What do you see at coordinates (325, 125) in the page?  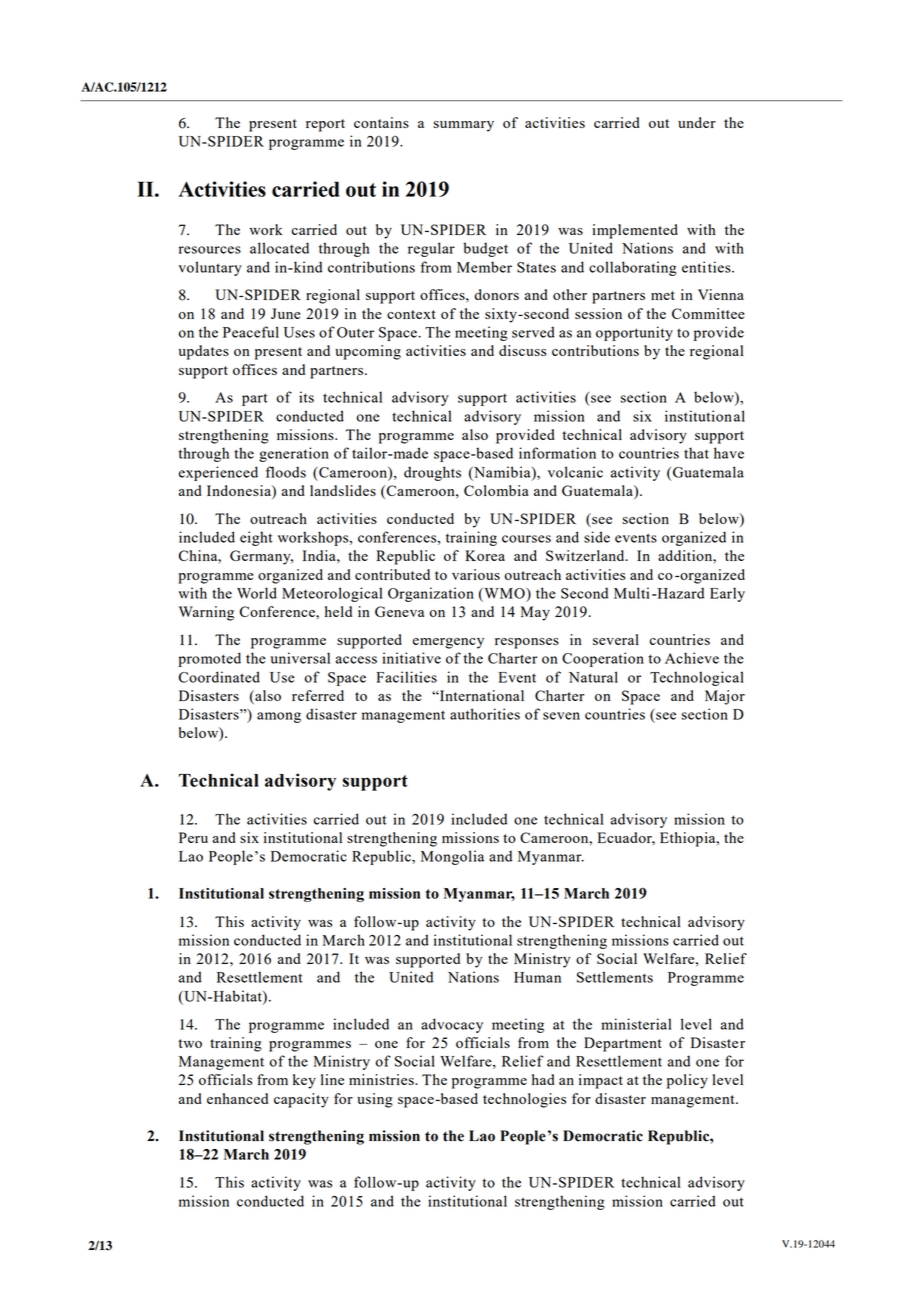 I see `report` at bounding box center [325, 125].
